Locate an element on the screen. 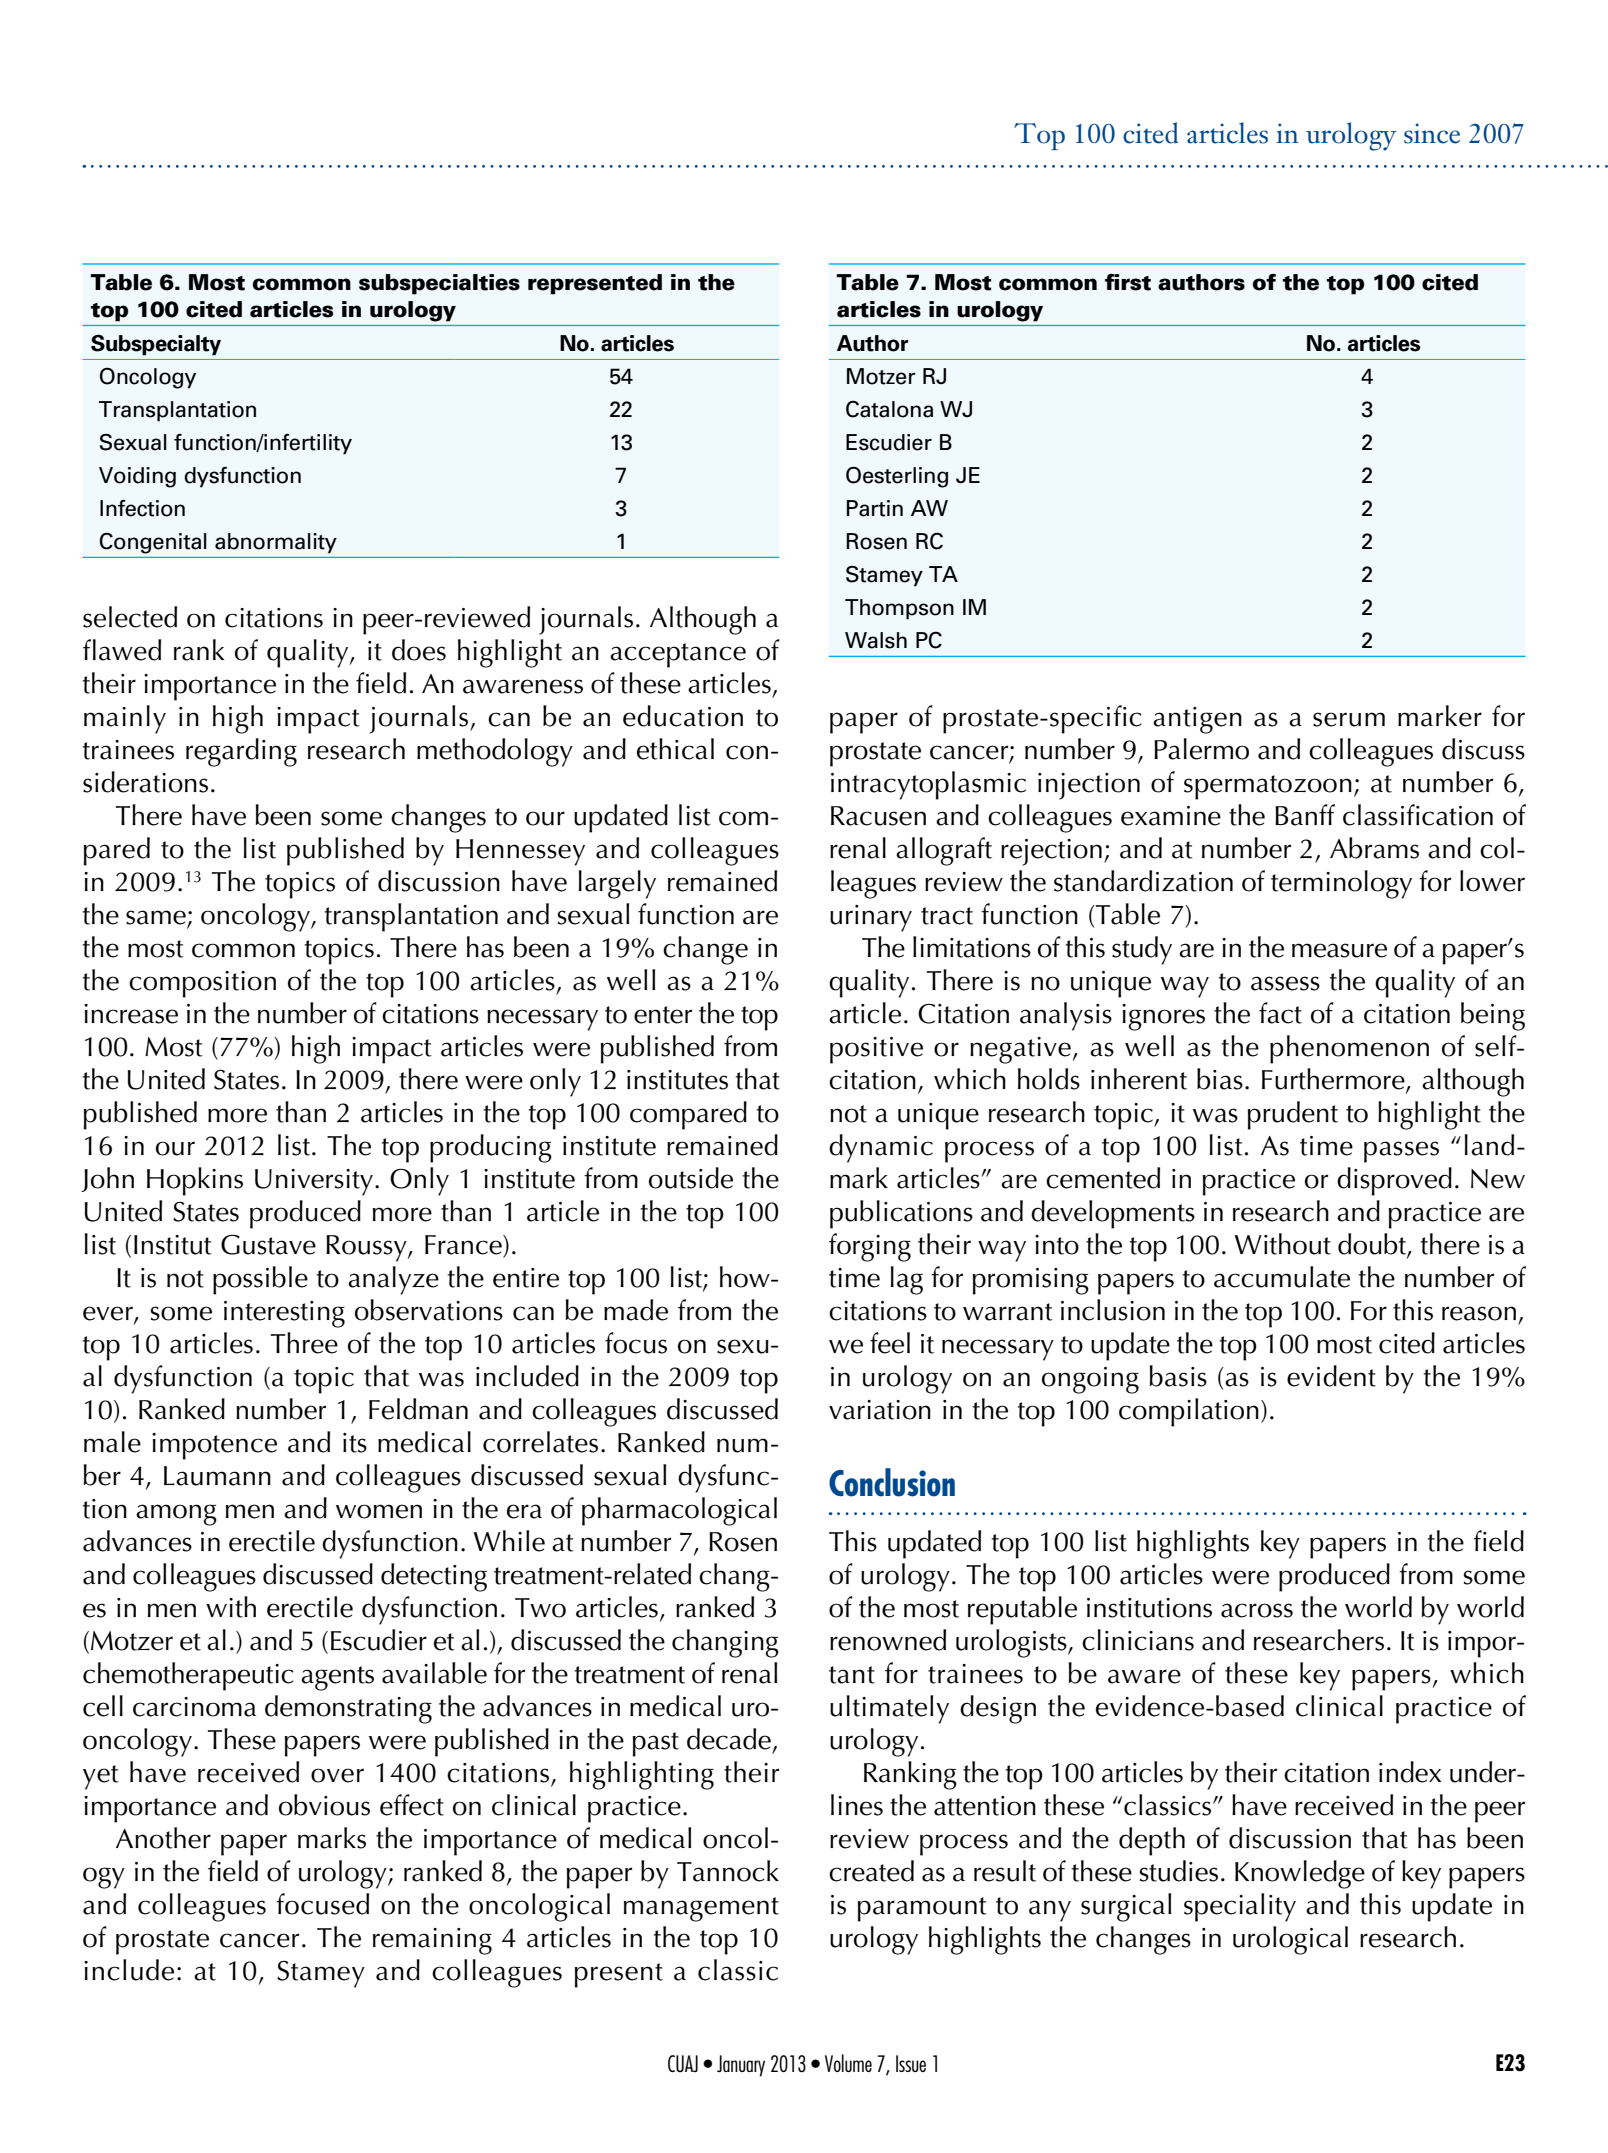 The image size is (1608, 2153). Banff is located at coordinates (1305, 815).
